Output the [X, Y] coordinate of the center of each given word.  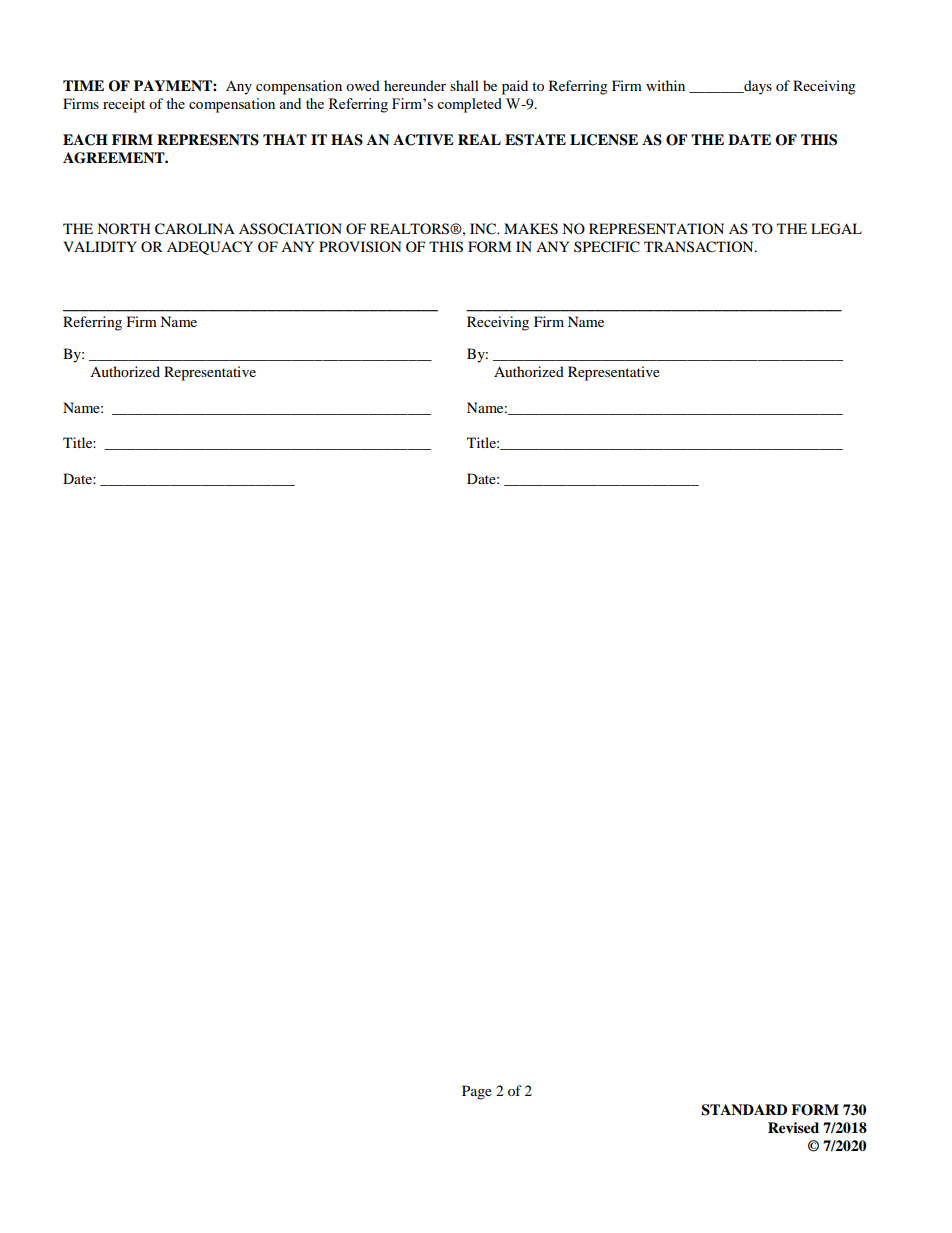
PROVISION [360, 246]
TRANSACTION [700, 247]
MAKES [531, 229]
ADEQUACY [210, 248]
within [665, 85]
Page [477, 1092]
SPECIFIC [607, 247]
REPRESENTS [208, 140]
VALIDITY [100, 246]
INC [484, 229]
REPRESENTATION [656, 229]
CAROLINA [195, 229]
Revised [793, 1128]
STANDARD [744, 1110]
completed [469, 105]
